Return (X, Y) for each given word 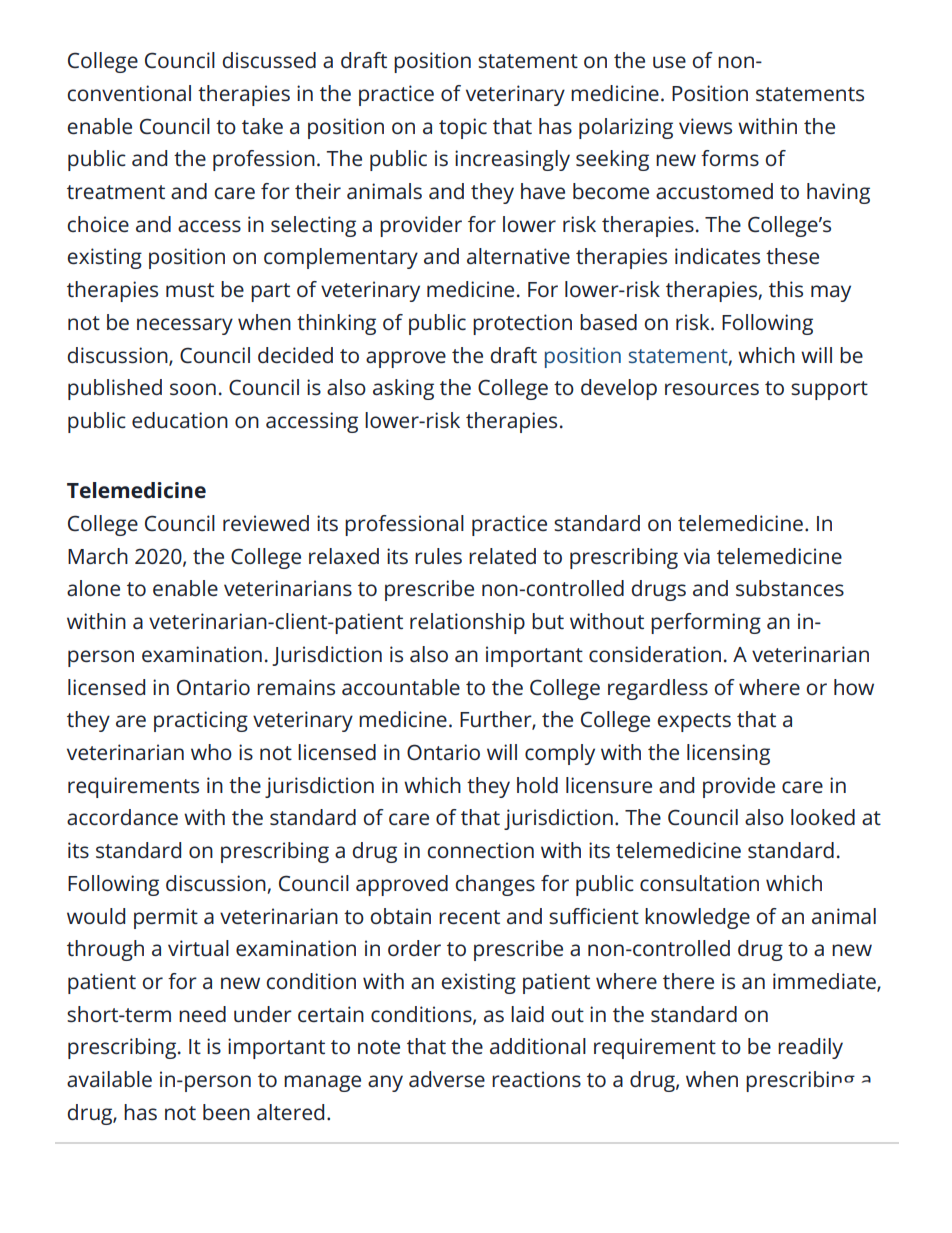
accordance (122, 817)
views (705, 126)
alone (93, 588)
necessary (185, 326)
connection (480, 850)
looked (823, 817)
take (262, 126)
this (786, 289)
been (226, 1112)
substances (790, 588)
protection (522, 324)
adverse (447, 1079)
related (502, 556)
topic (463, 128)
